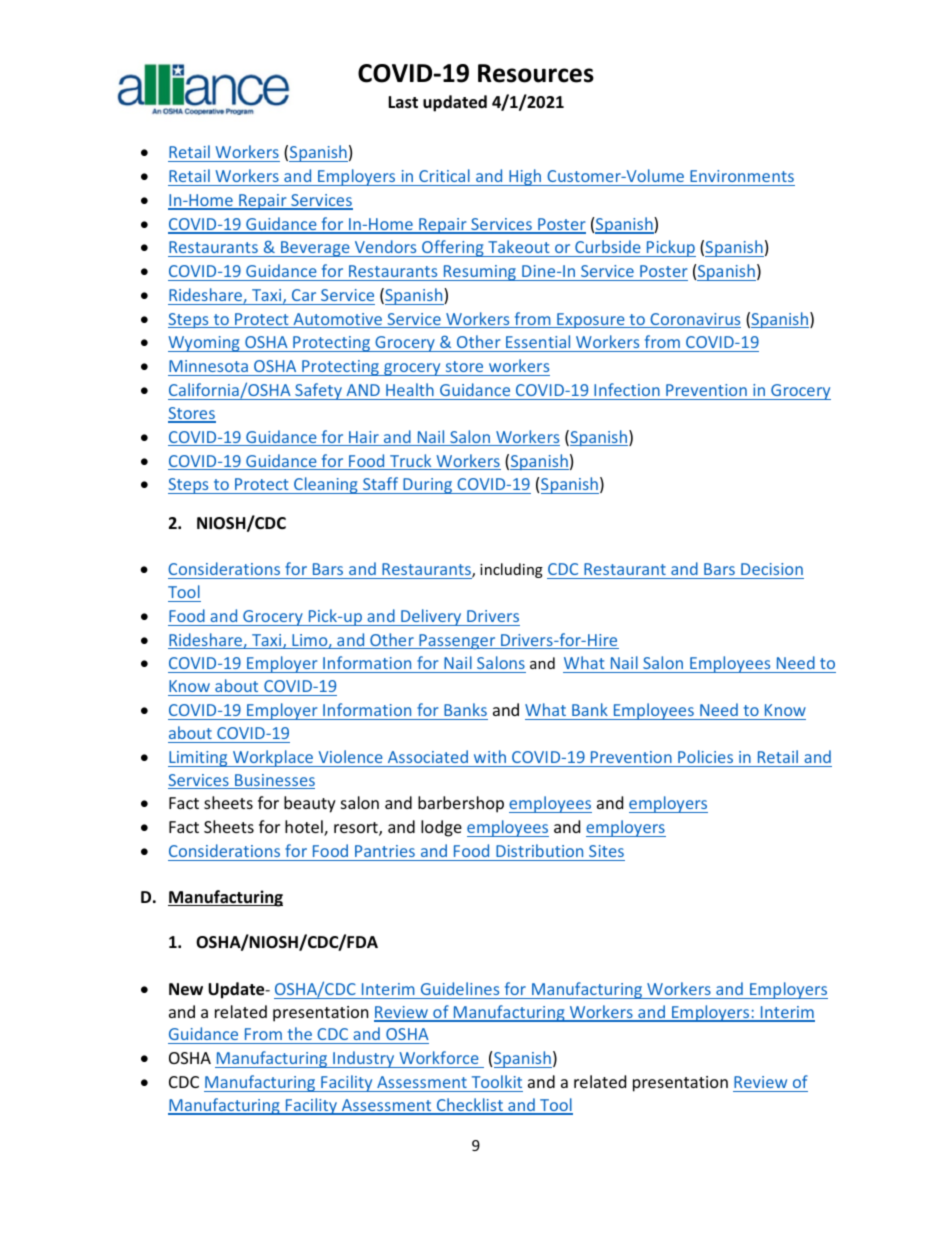  Describe the element at coordinates (511, 570) in the screenshot. I see `including` at that location.
